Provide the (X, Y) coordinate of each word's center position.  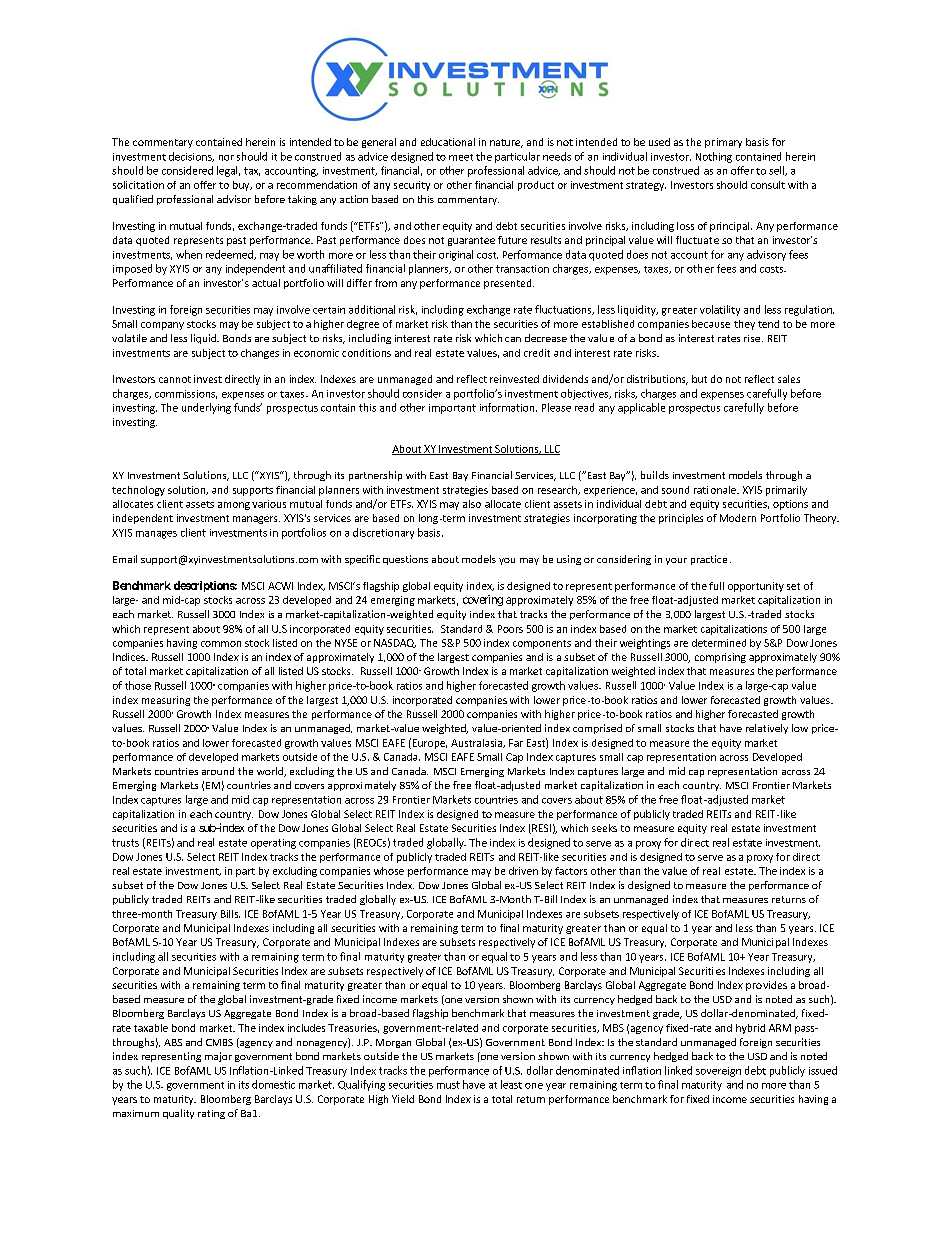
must (448, 1085)
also (472, 504)
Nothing (714, 157)
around (218, 771)
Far (516, 743)
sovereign (718, 1072)
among (234, 506)
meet (461, 157)
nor (226, 158)
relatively (767, 729)
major (218, 1057)
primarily (786, 491)
